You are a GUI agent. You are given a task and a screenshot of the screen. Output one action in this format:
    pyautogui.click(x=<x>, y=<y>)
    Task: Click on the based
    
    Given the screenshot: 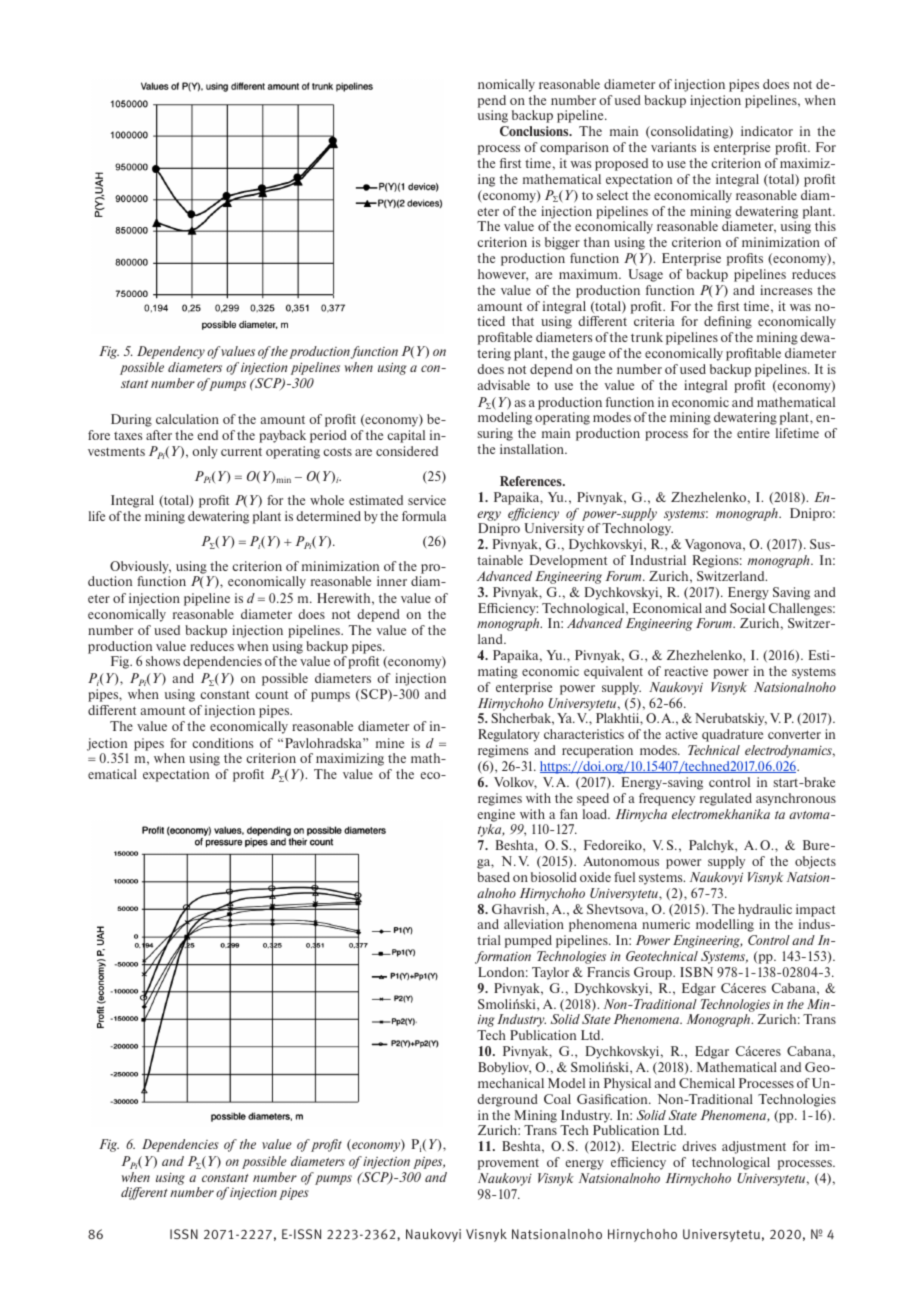 What is the action you would take?
    pyautogui.click(x=493, y=877)
